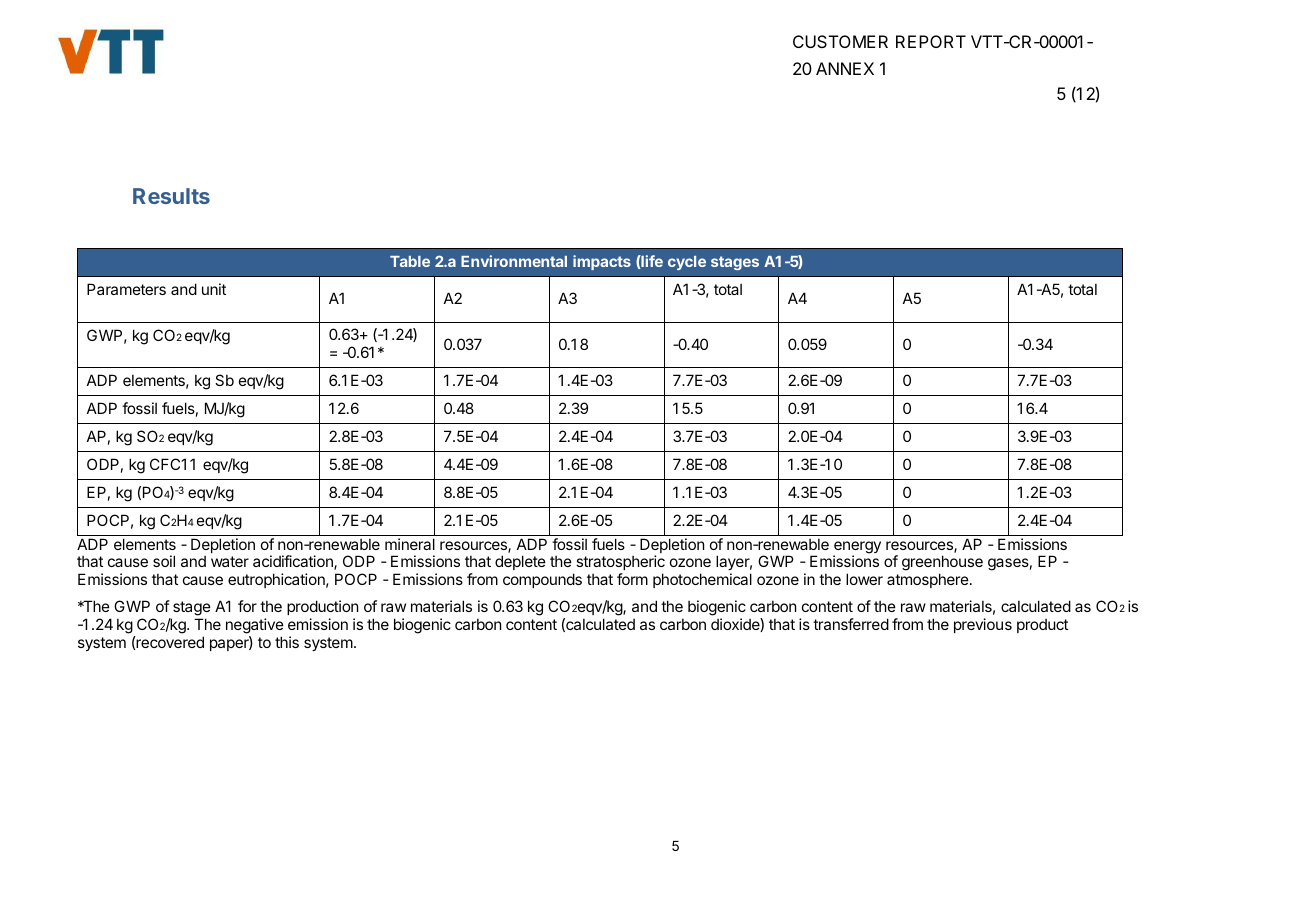 This screenshot has width=1307, height=924. What do you see at coordinates (857, 548) in the screenshot?
I see `energy` at bounding box center [857, 548].
